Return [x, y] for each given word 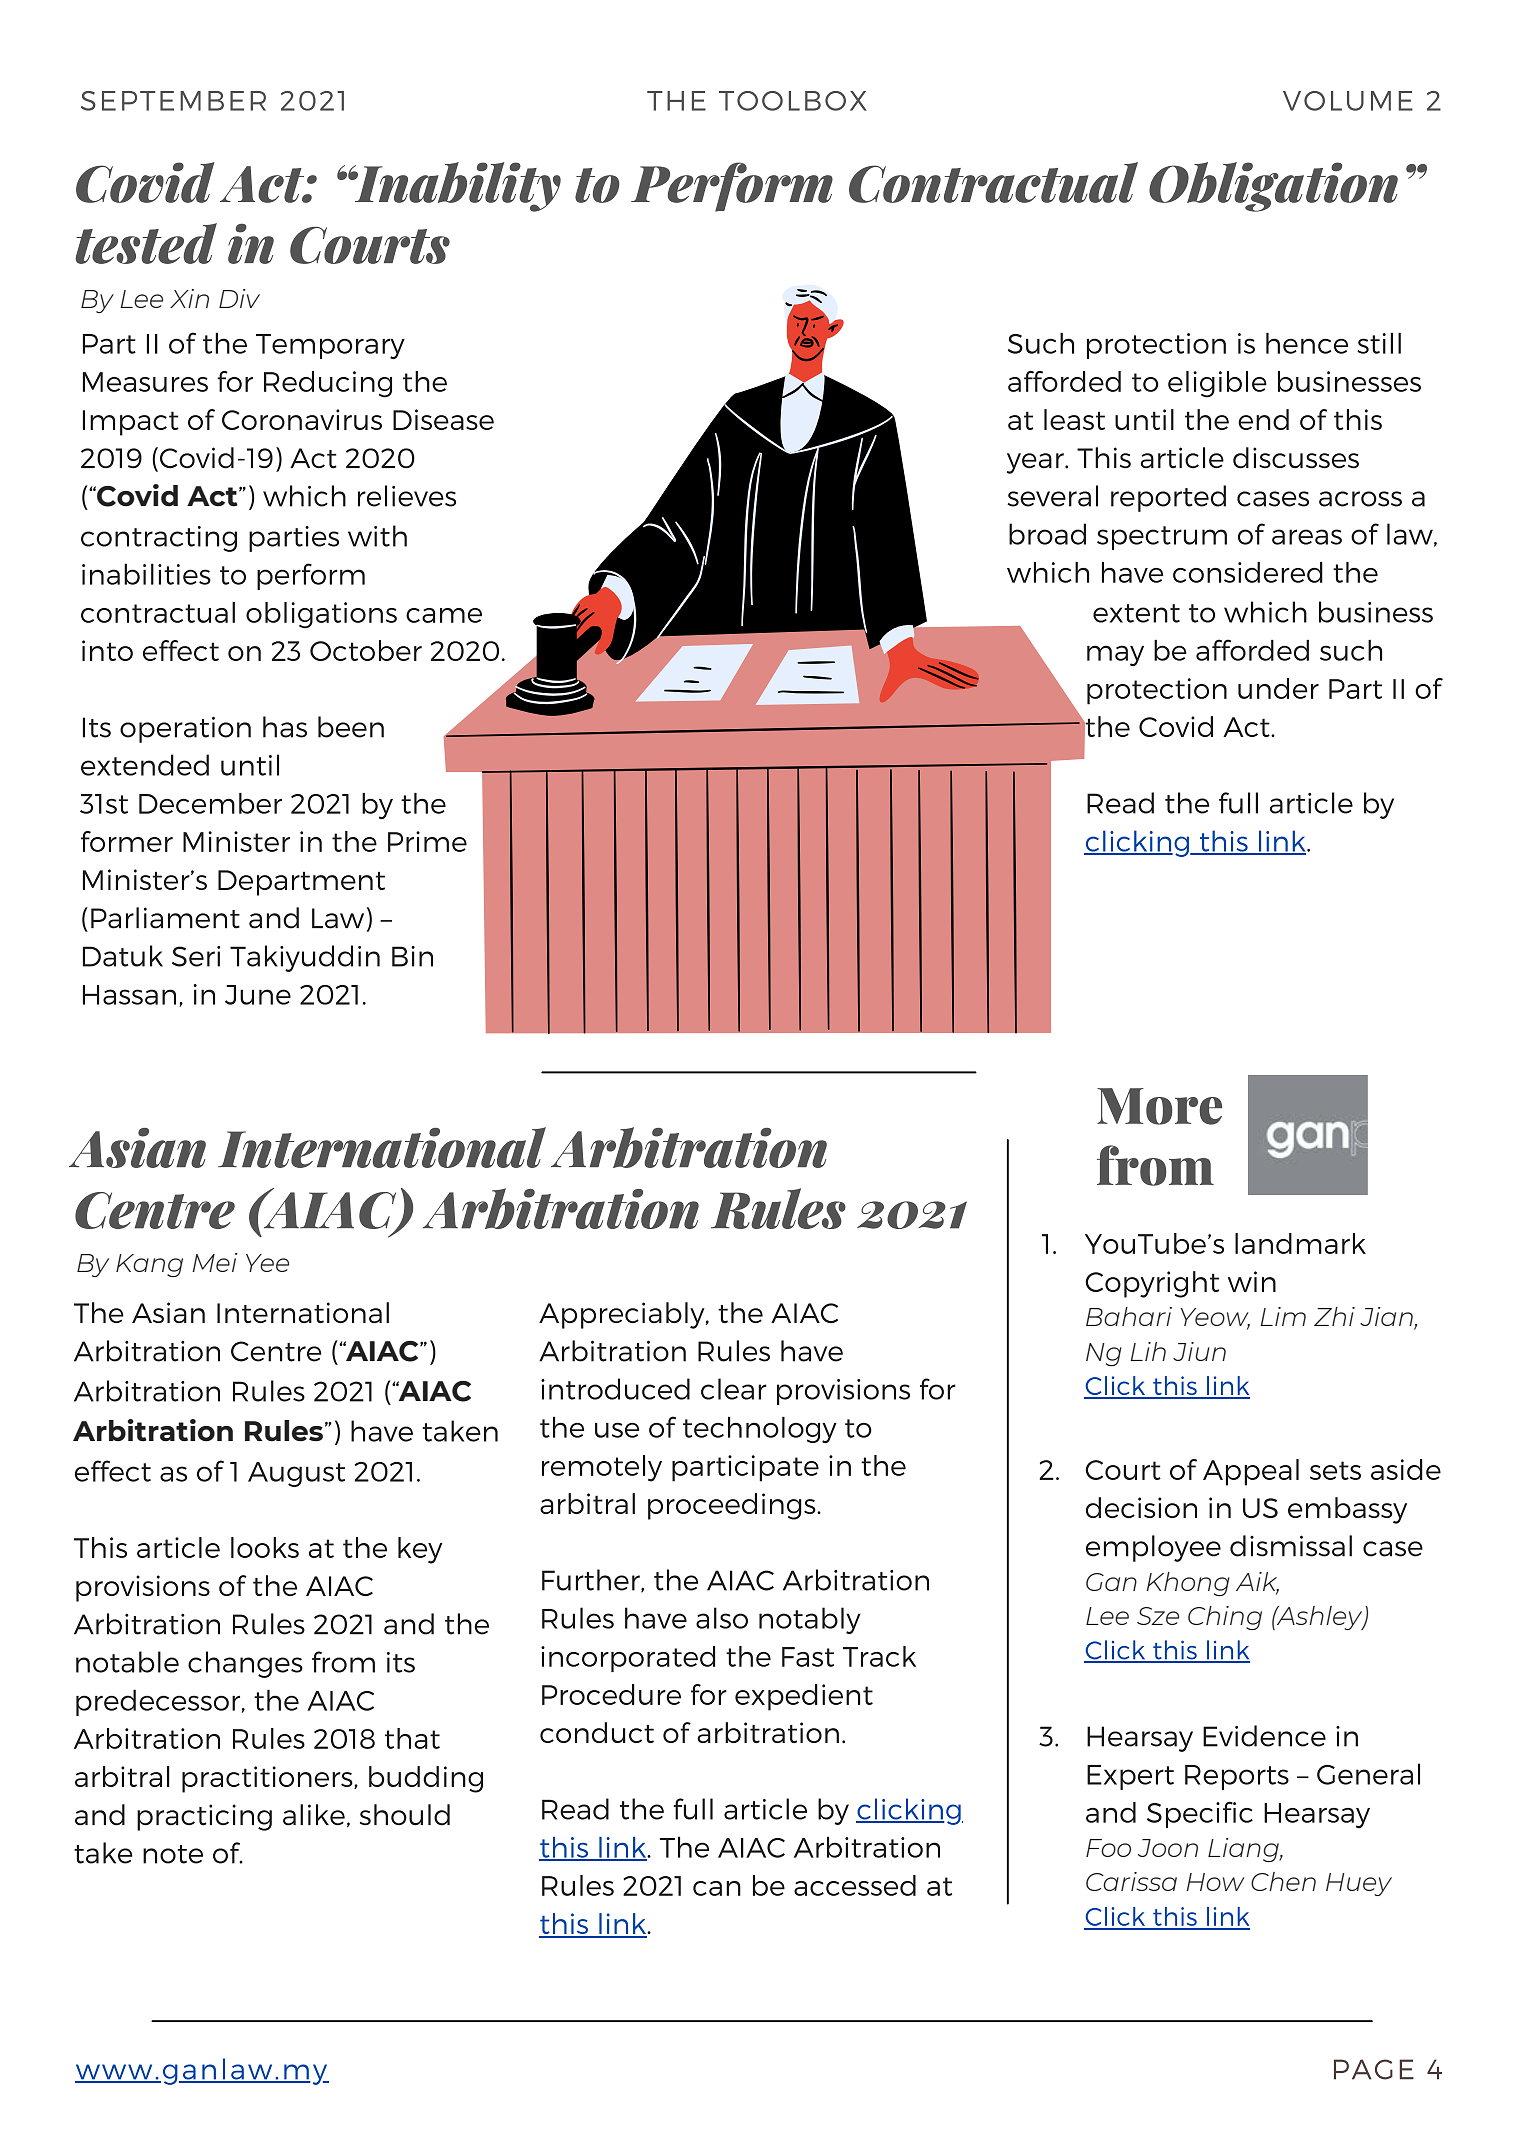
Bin [412, 956]
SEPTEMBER [173, 101]
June [258, 995]
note [173, 1854]
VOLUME [1348, 101]
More [1159, 1106]
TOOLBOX [793, 101]
